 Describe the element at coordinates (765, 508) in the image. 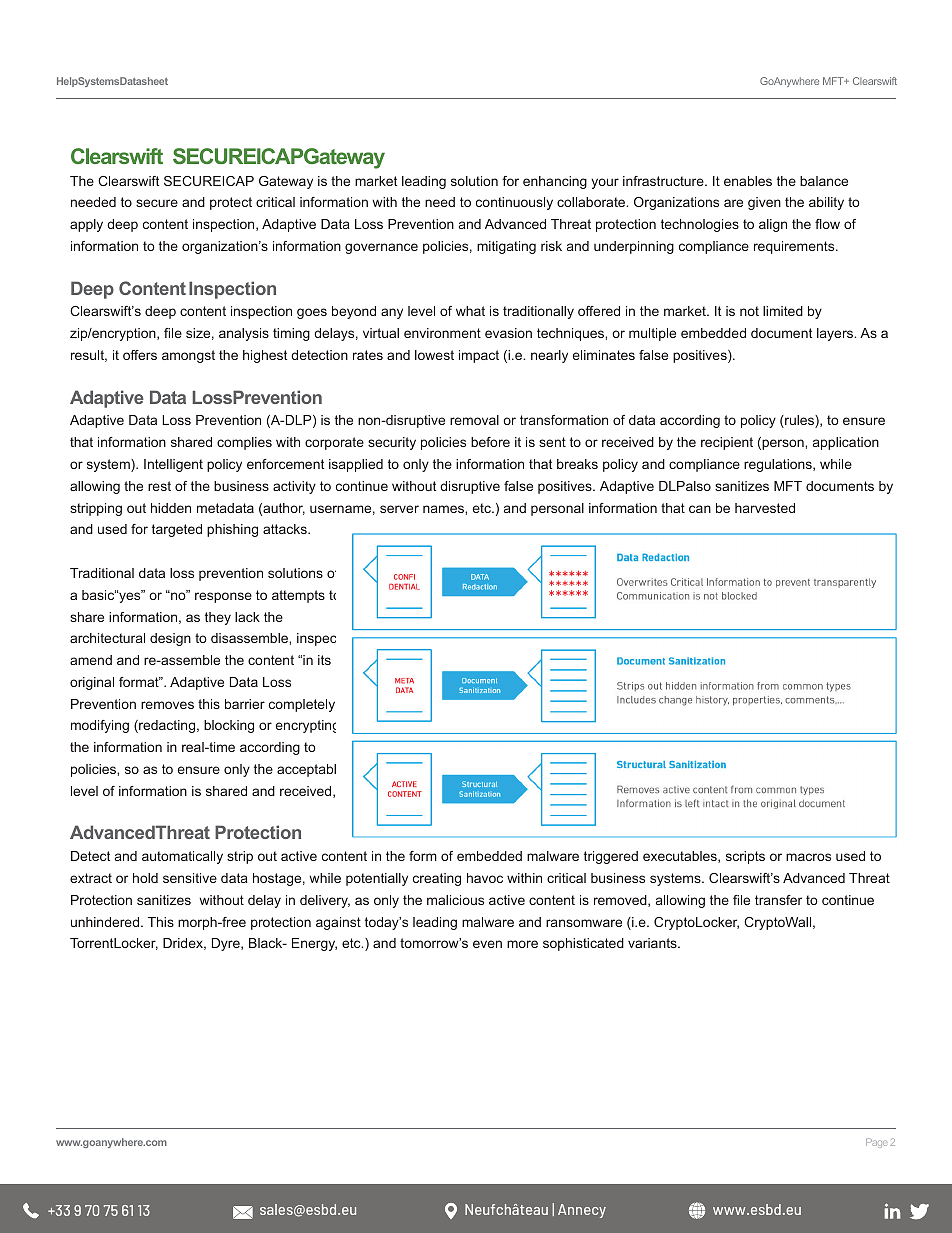

I see `harvested` at that location.
